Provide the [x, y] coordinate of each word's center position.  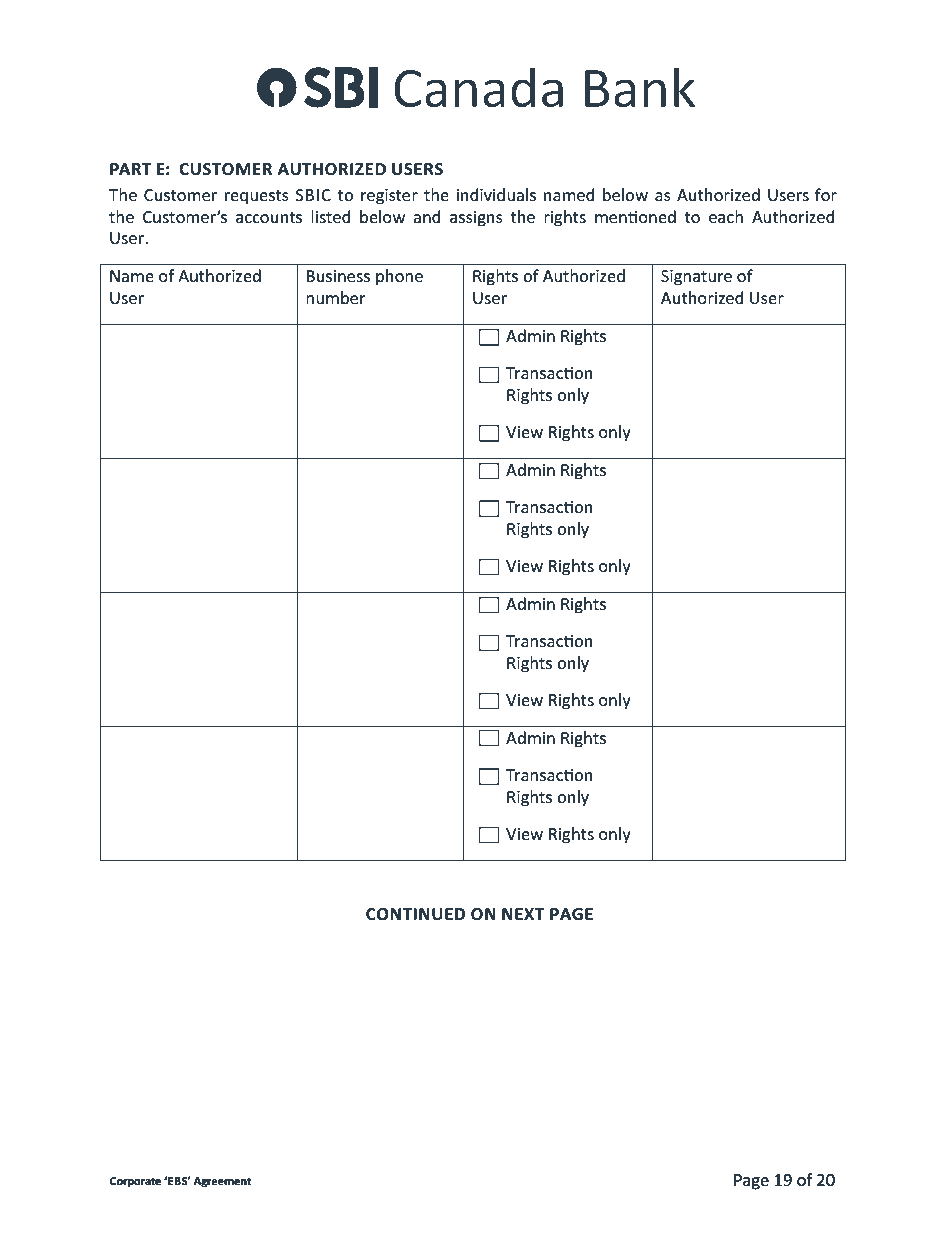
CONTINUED [415, 914]
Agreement [222, 1182]
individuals [496, 194]
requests [257, 197]
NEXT [523, 914]
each [726, 216]
